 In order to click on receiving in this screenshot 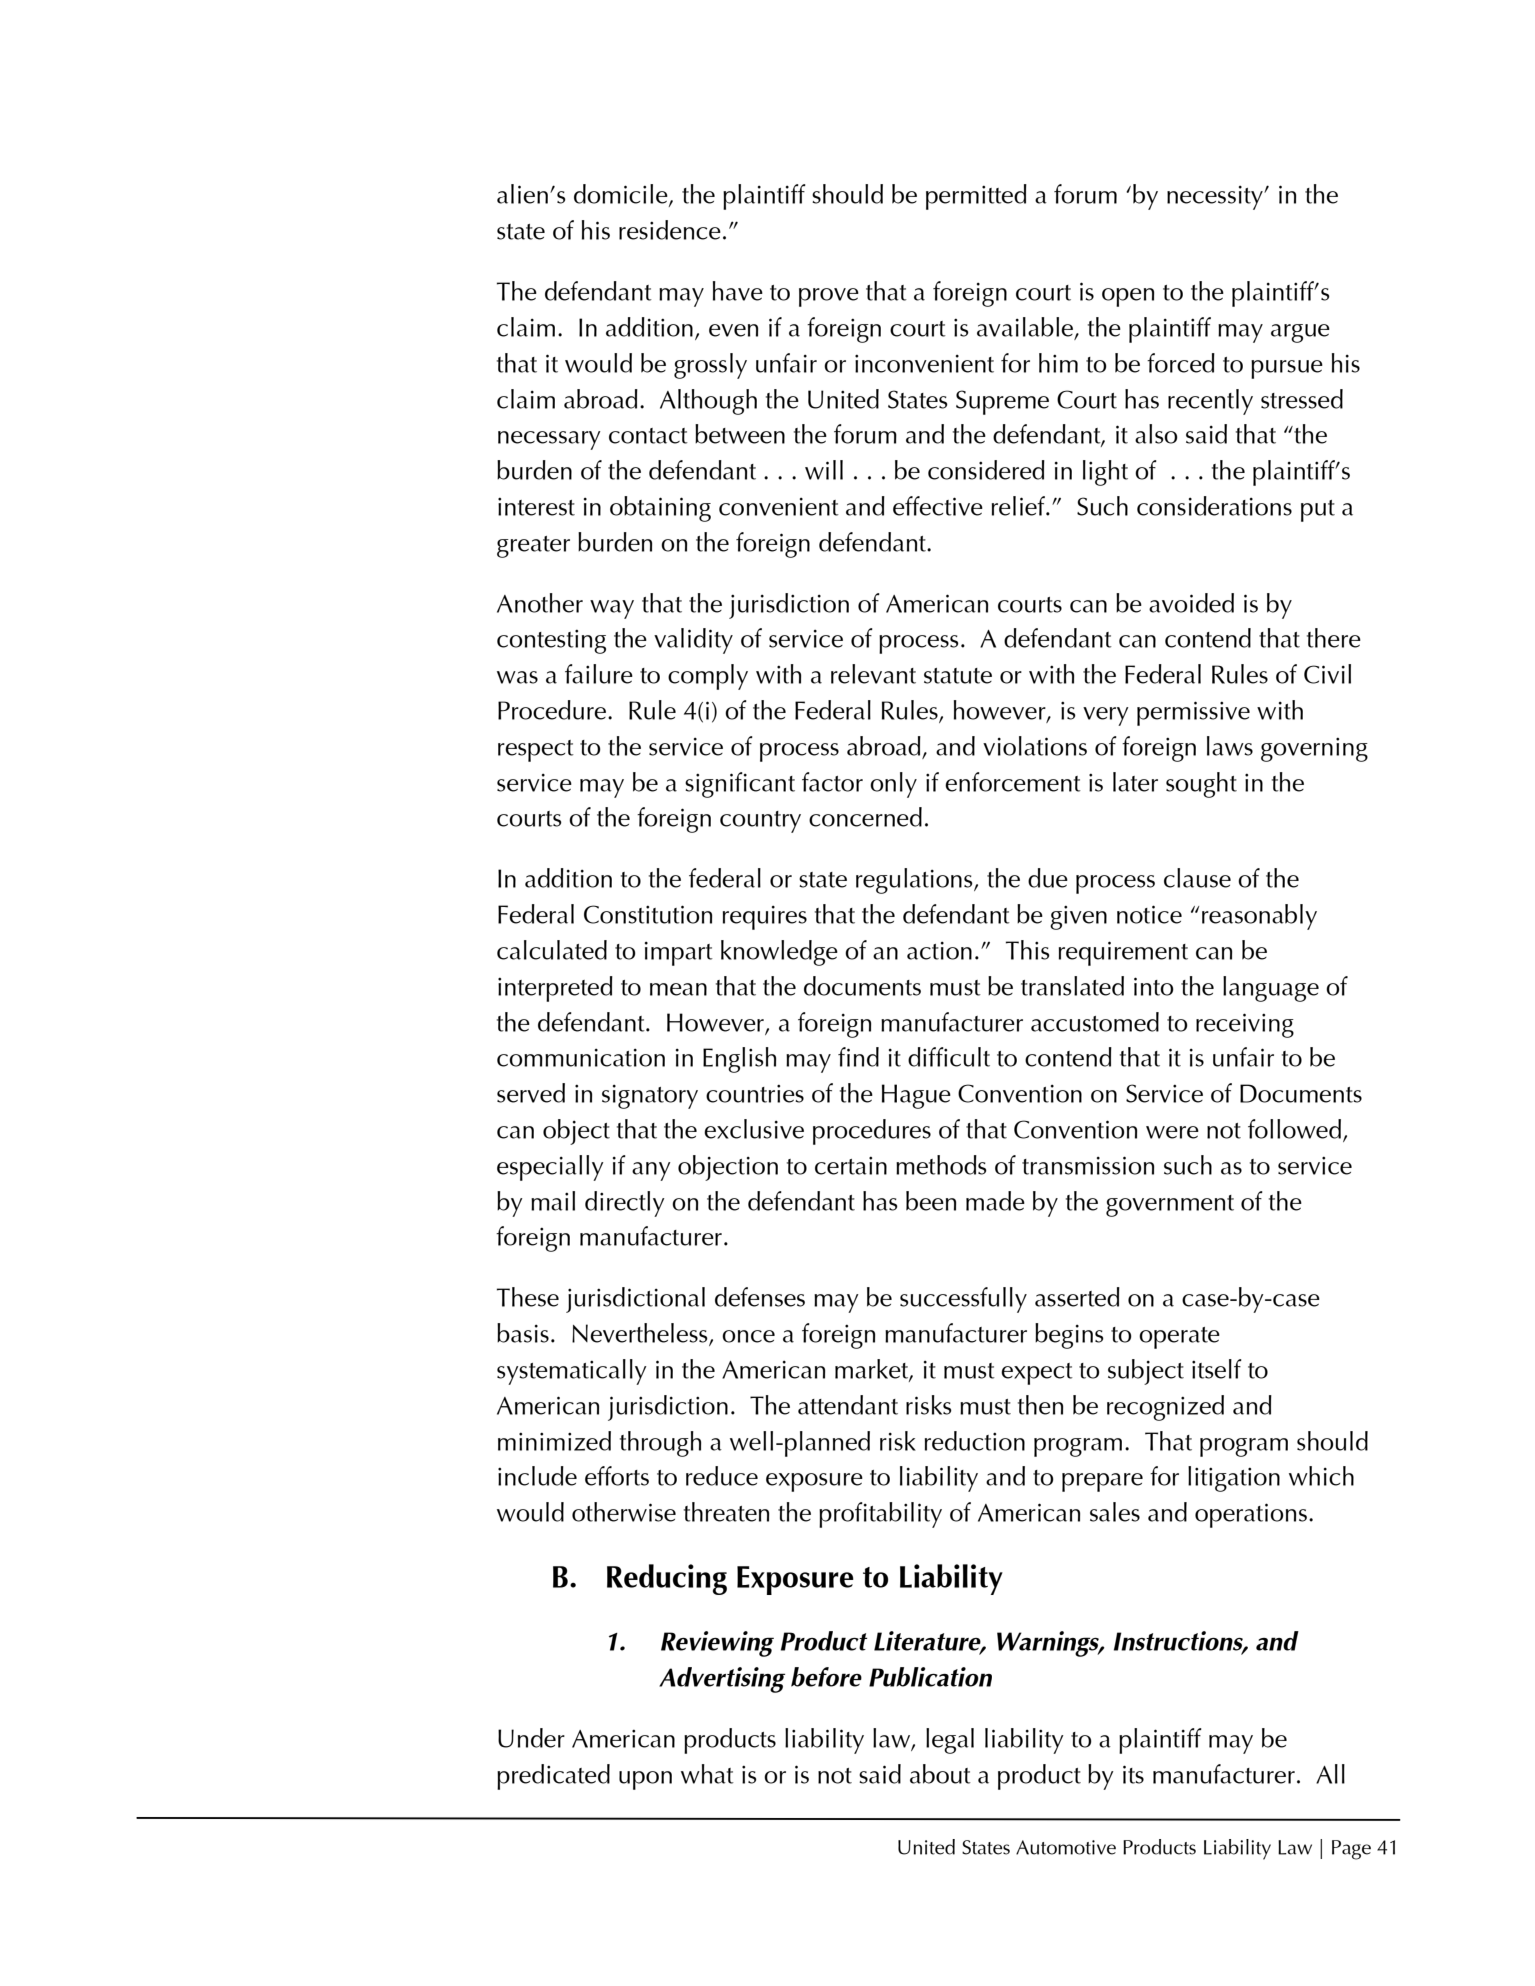, I will do `click(1245, 1025)`.
